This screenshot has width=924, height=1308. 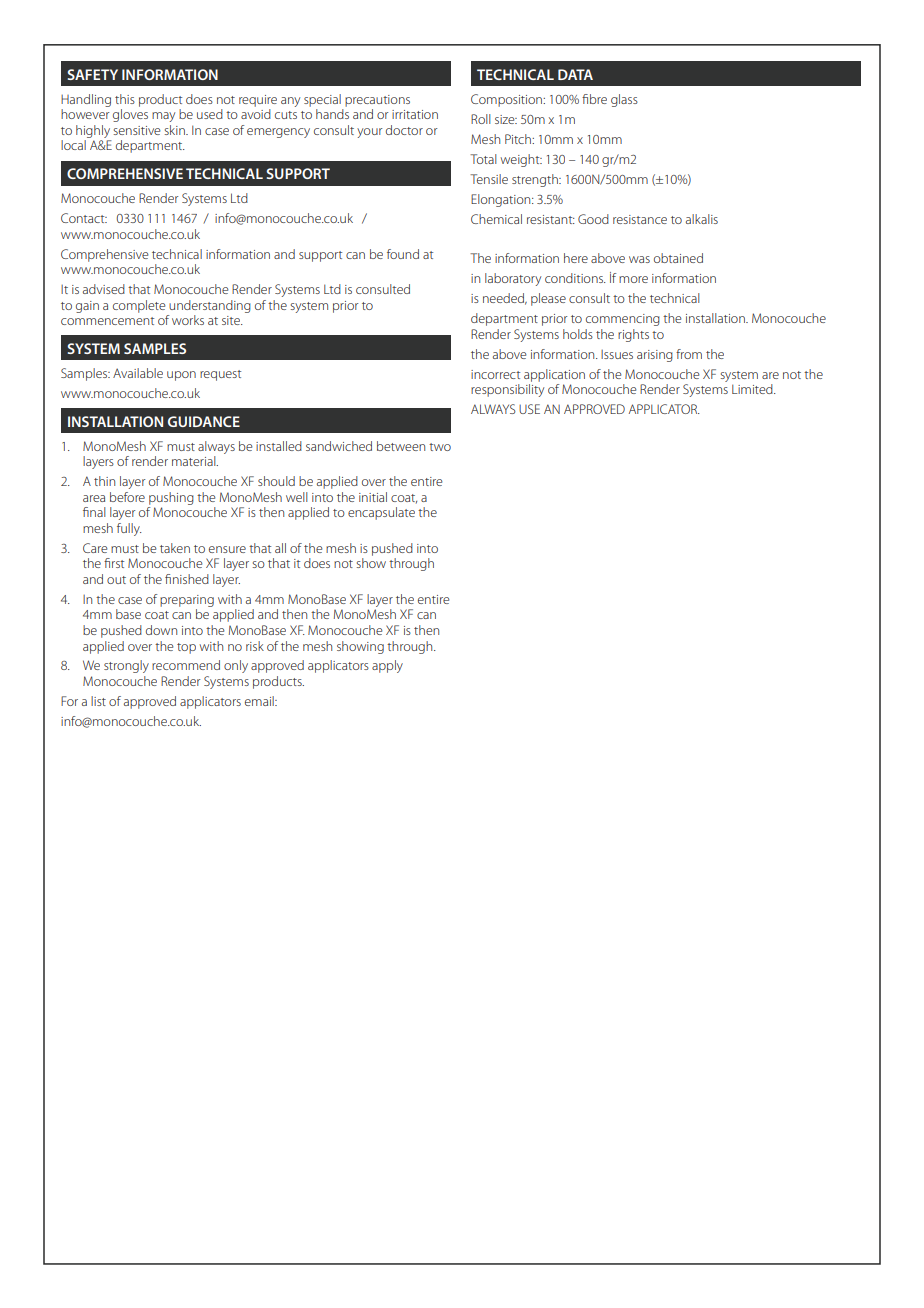 What do you see at coordinates (377, 101) in the screenshot?
I see `precautions` at bounding box center [377, 101].
